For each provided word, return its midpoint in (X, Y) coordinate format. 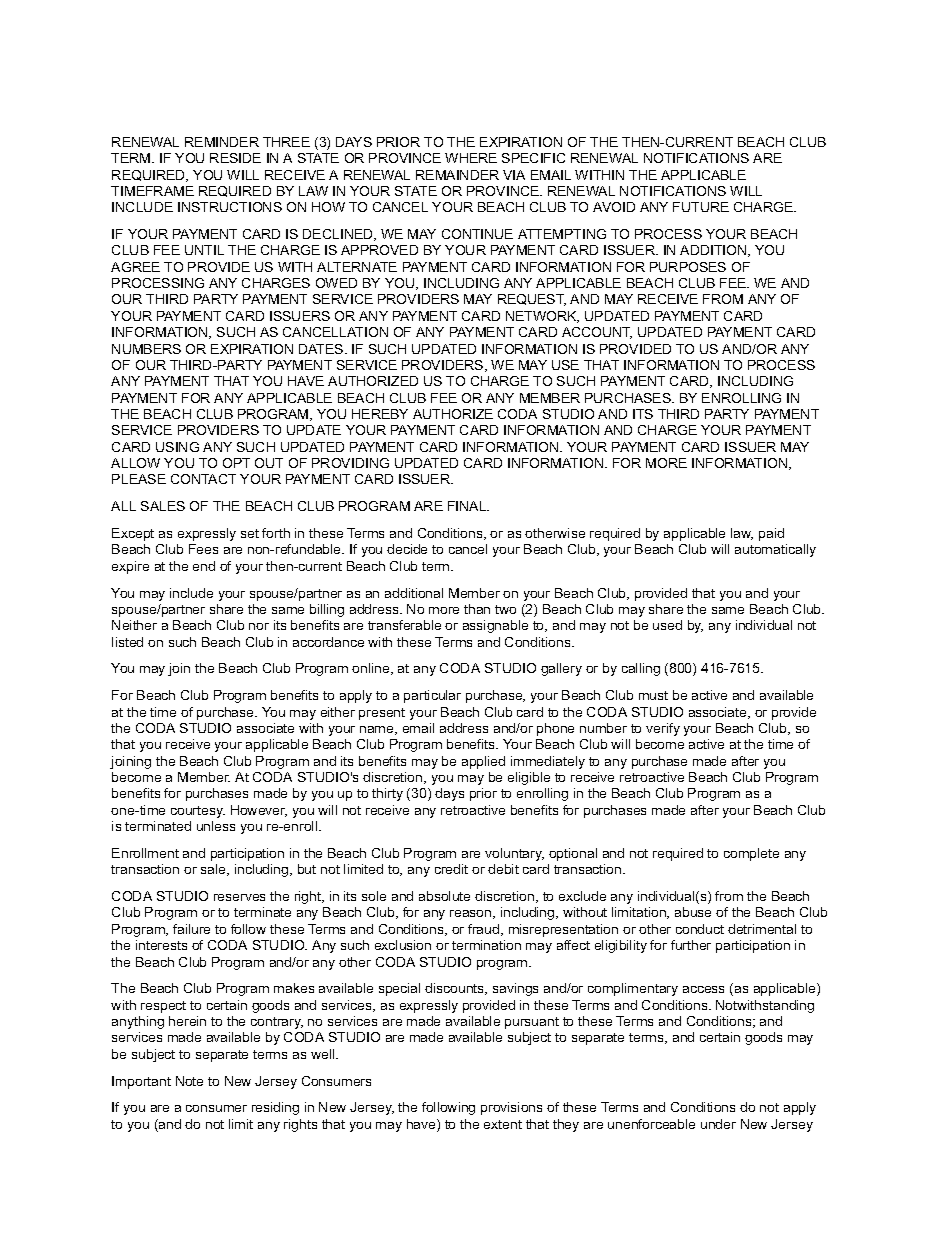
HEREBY (380, 414)
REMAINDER (457, 175)
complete (751, 854)
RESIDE (235, 158)
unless (216, 826)
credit (451, 869)
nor (259, 626)
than (477, 609)
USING (177, 447)
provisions (511, 1108)
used (667, 625)
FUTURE (701, 207)
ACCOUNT (597, 333)
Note (189, 1081)
